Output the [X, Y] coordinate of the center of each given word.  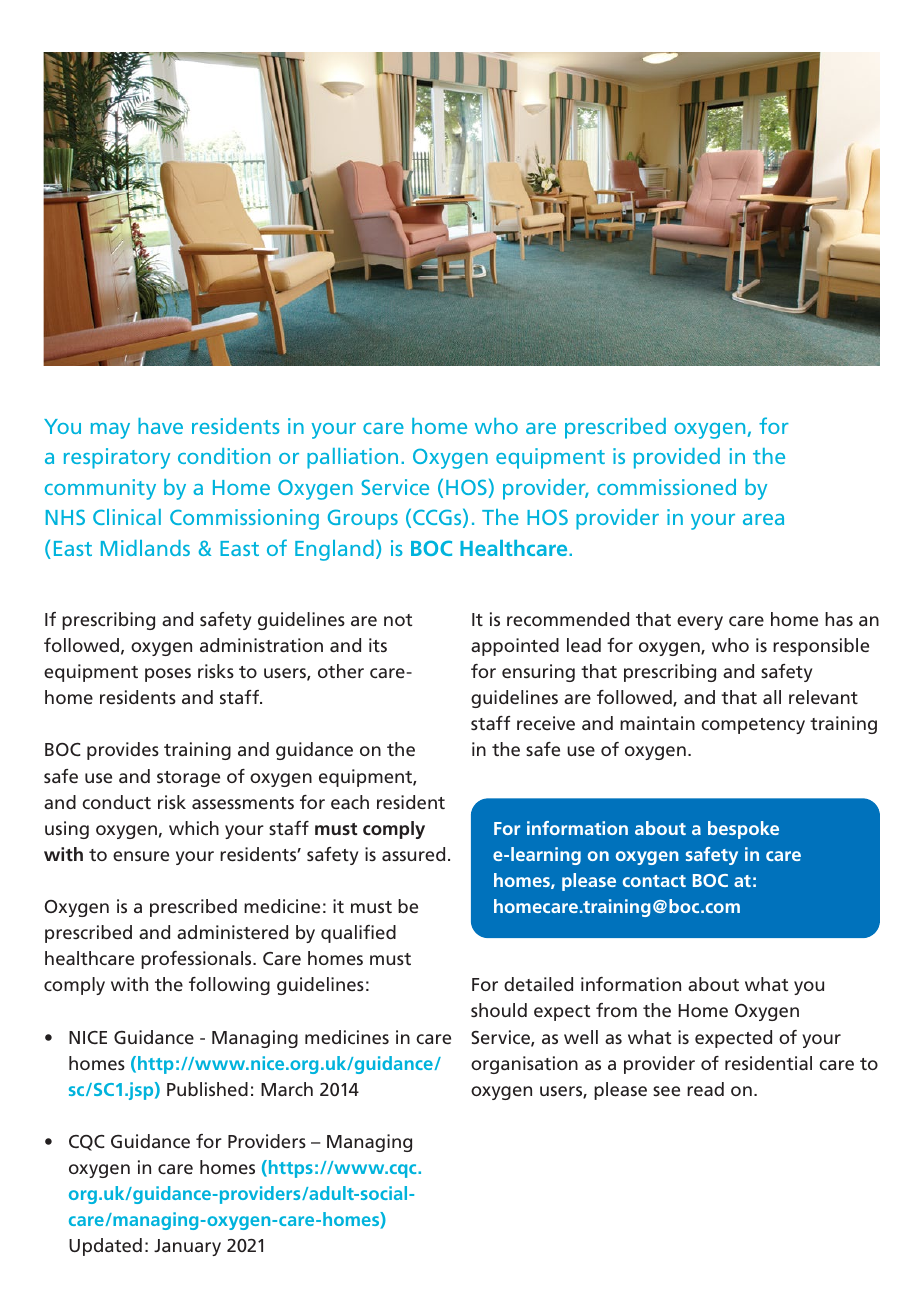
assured [413, 854]
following [229, 986]
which [194, 828]
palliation [352, 458]
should [499, 1010]
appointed [515, 647]
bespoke [743, 830]
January [187, 1247]
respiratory [117, 458]
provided [677, 458]
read [705, 1089]
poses [168, 675]
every [700, 623]
